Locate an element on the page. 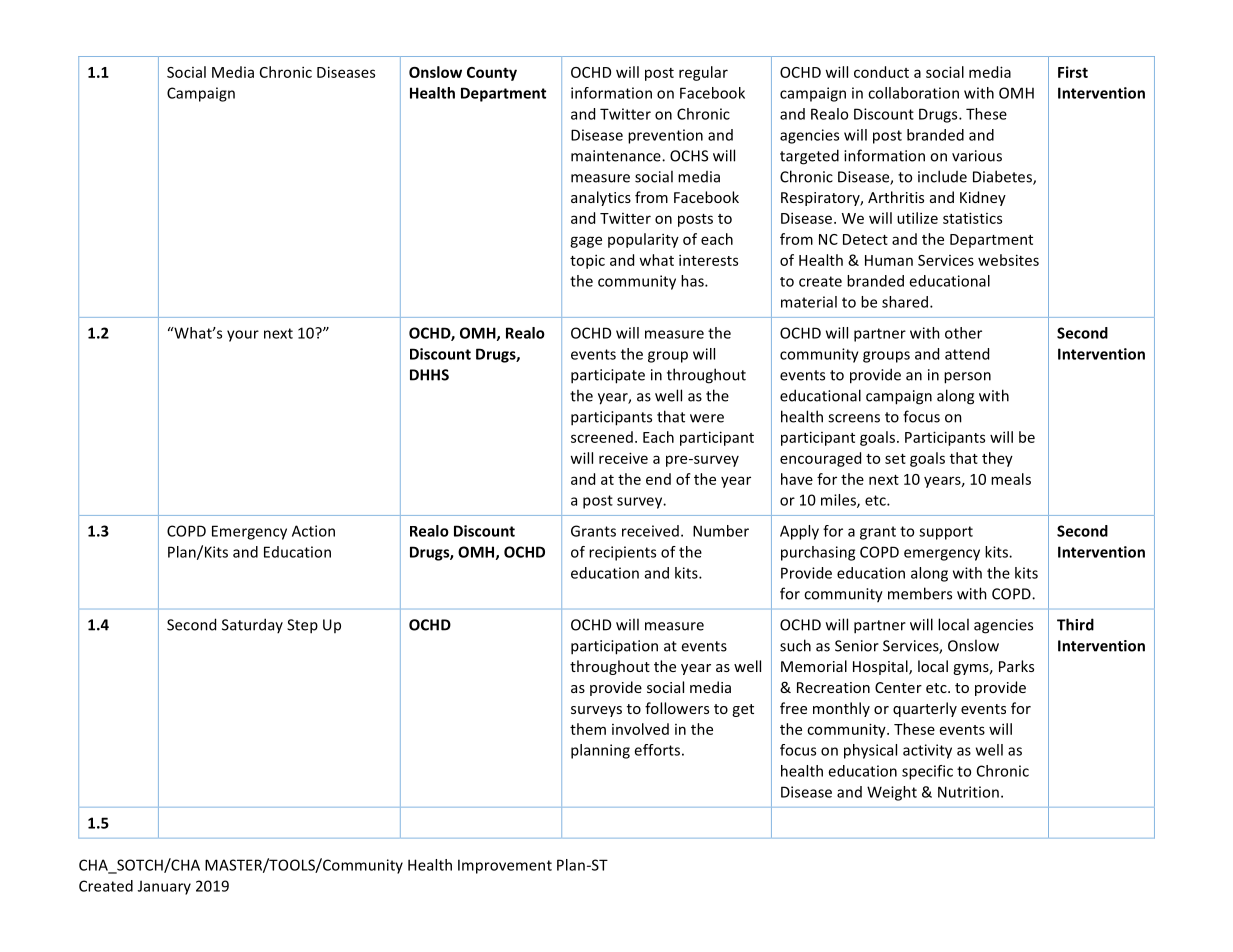 The image size is (1233, 952). County is located at coordinates (492, 74).
